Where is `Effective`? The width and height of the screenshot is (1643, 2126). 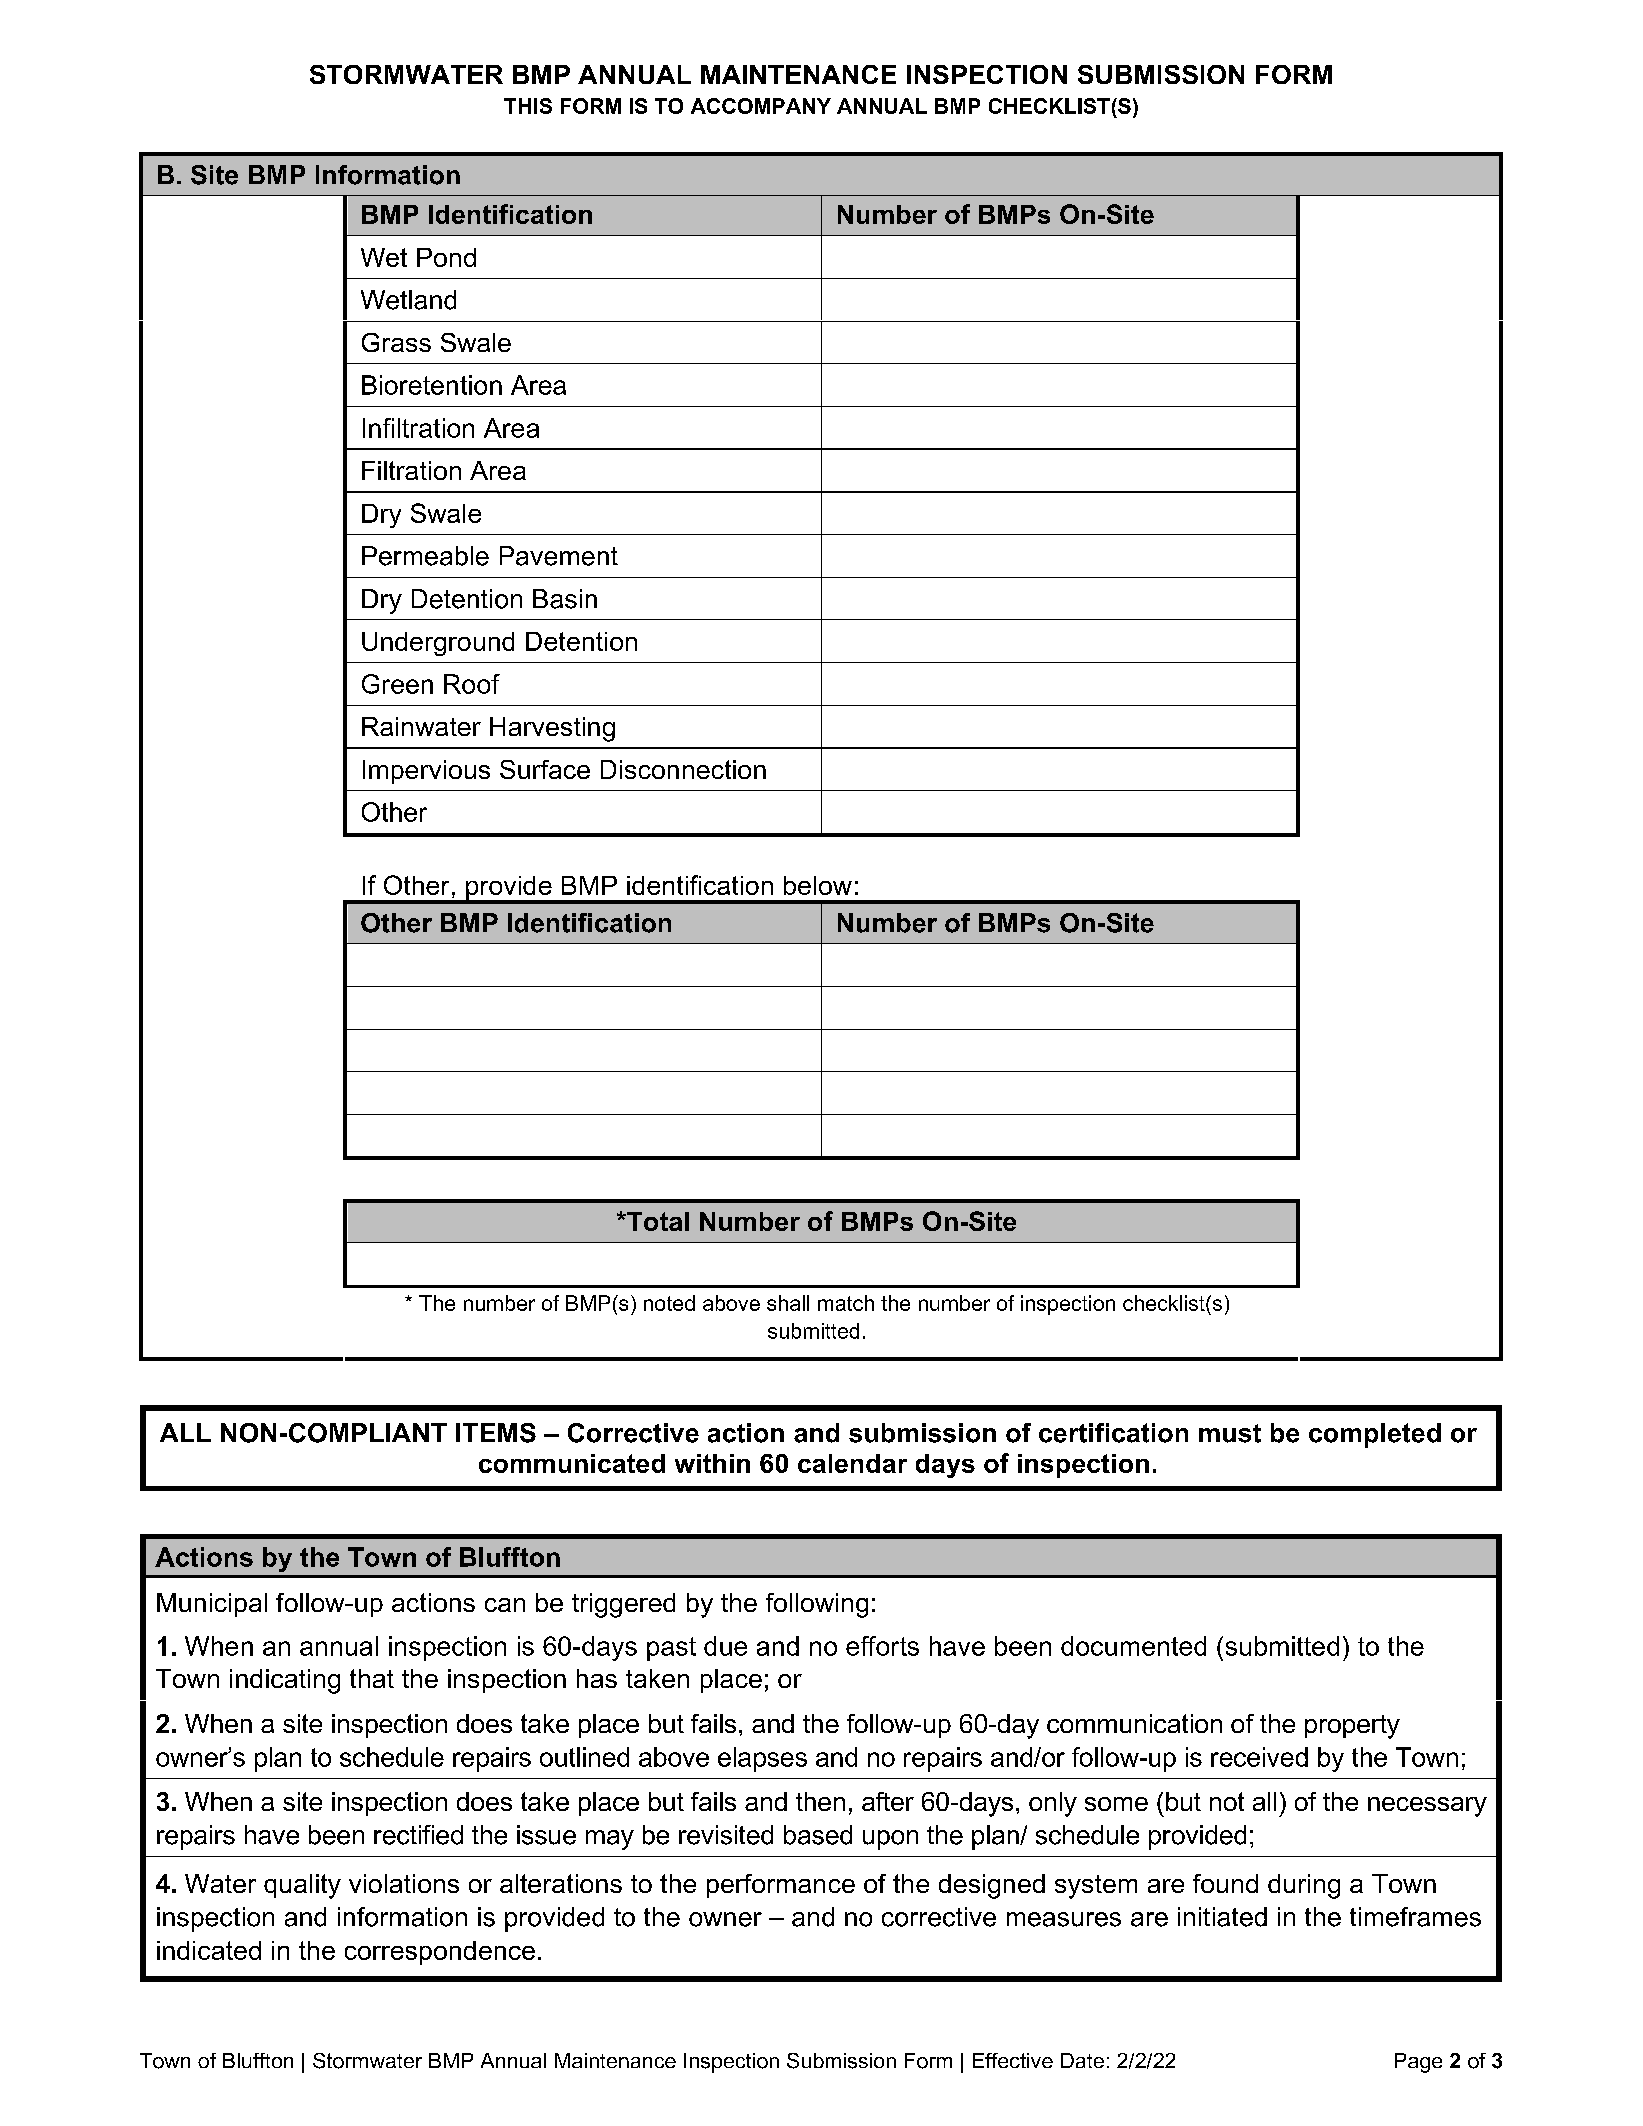 Effective is located at coordinates (1013, 2060).
